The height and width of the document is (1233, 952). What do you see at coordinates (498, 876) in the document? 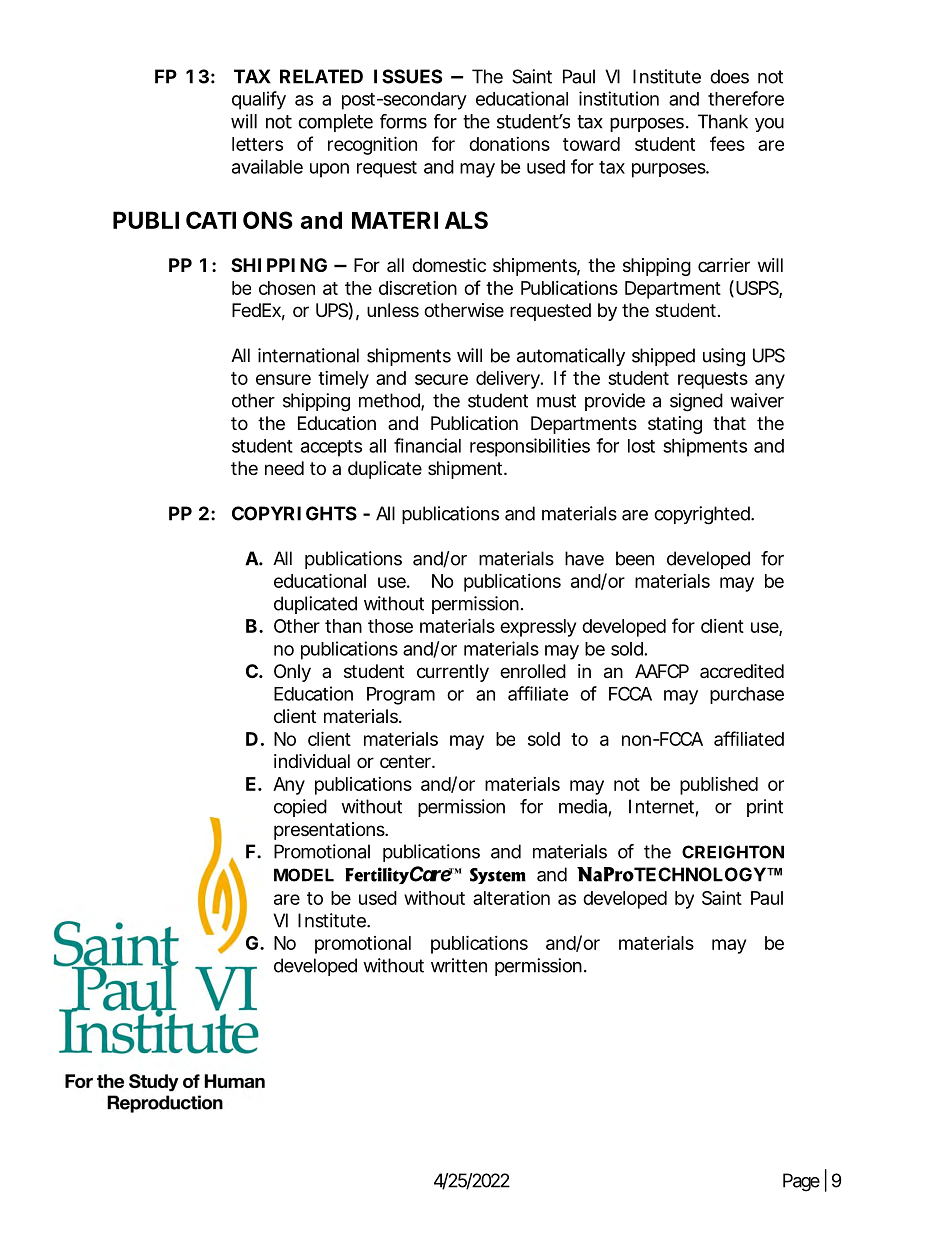
I see `System` at bounding box center [498, 876].
